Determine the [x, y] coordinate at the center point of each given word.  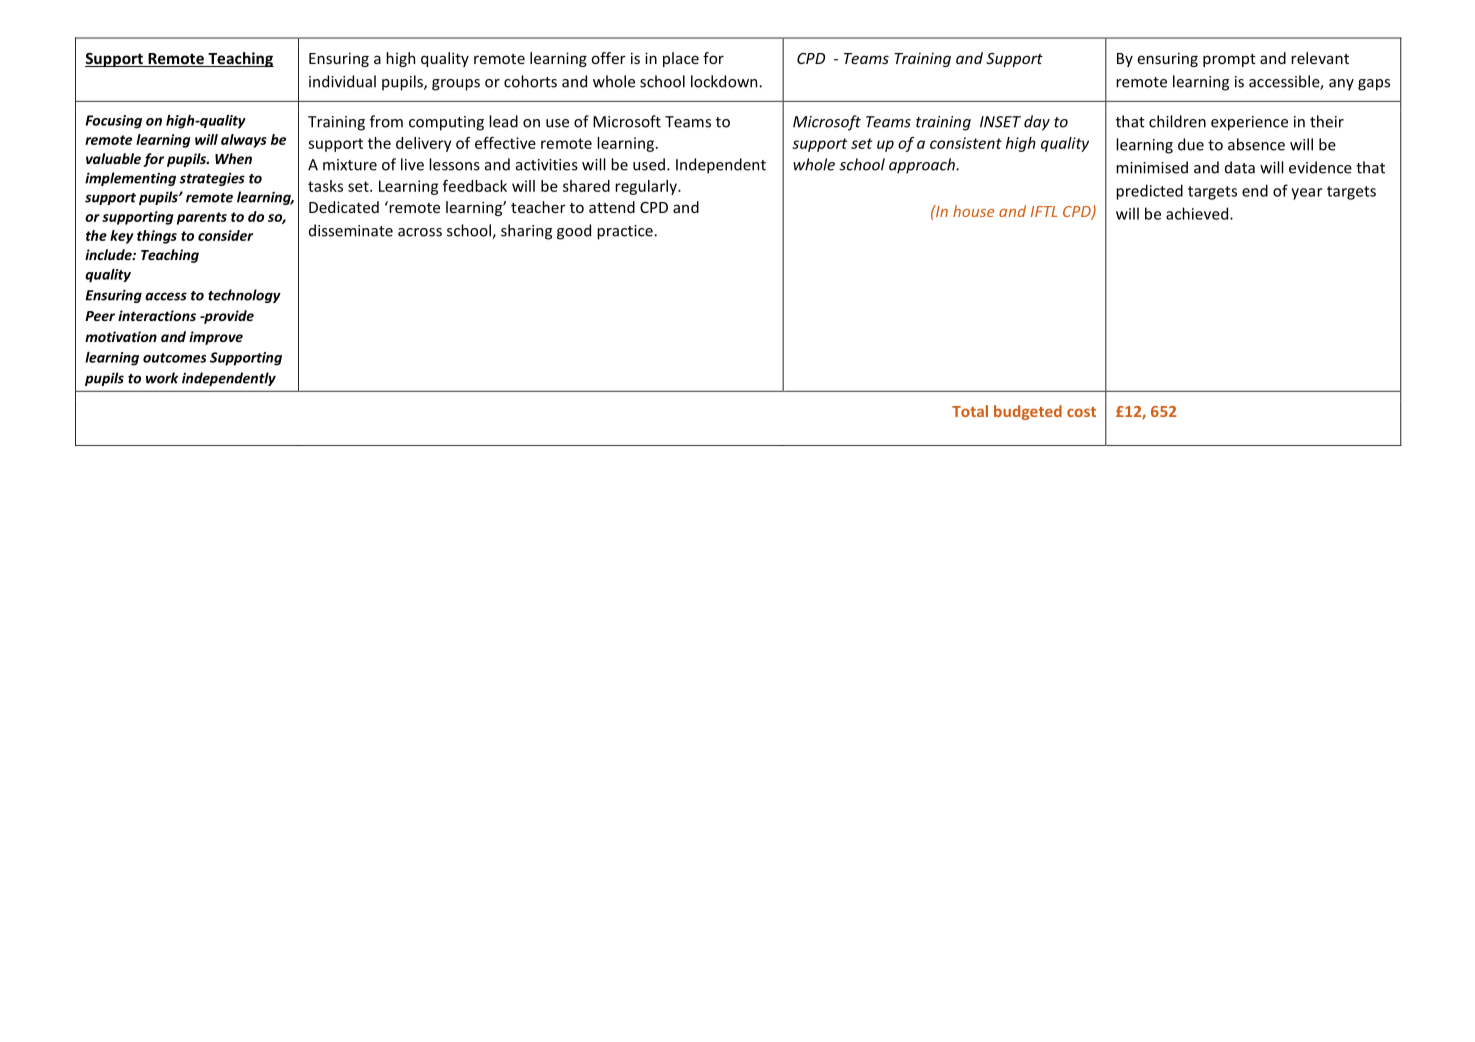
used [649, 164]
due [1191, 144]
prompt [1229, 60]
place [681, 59]
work [162, 378]
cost [1081, 412]
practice [625, 232]
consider [225, 235]
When [233, 158]
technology [244, 296]
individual [342, 81]
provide [228, 317]
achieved [1197, 213]
